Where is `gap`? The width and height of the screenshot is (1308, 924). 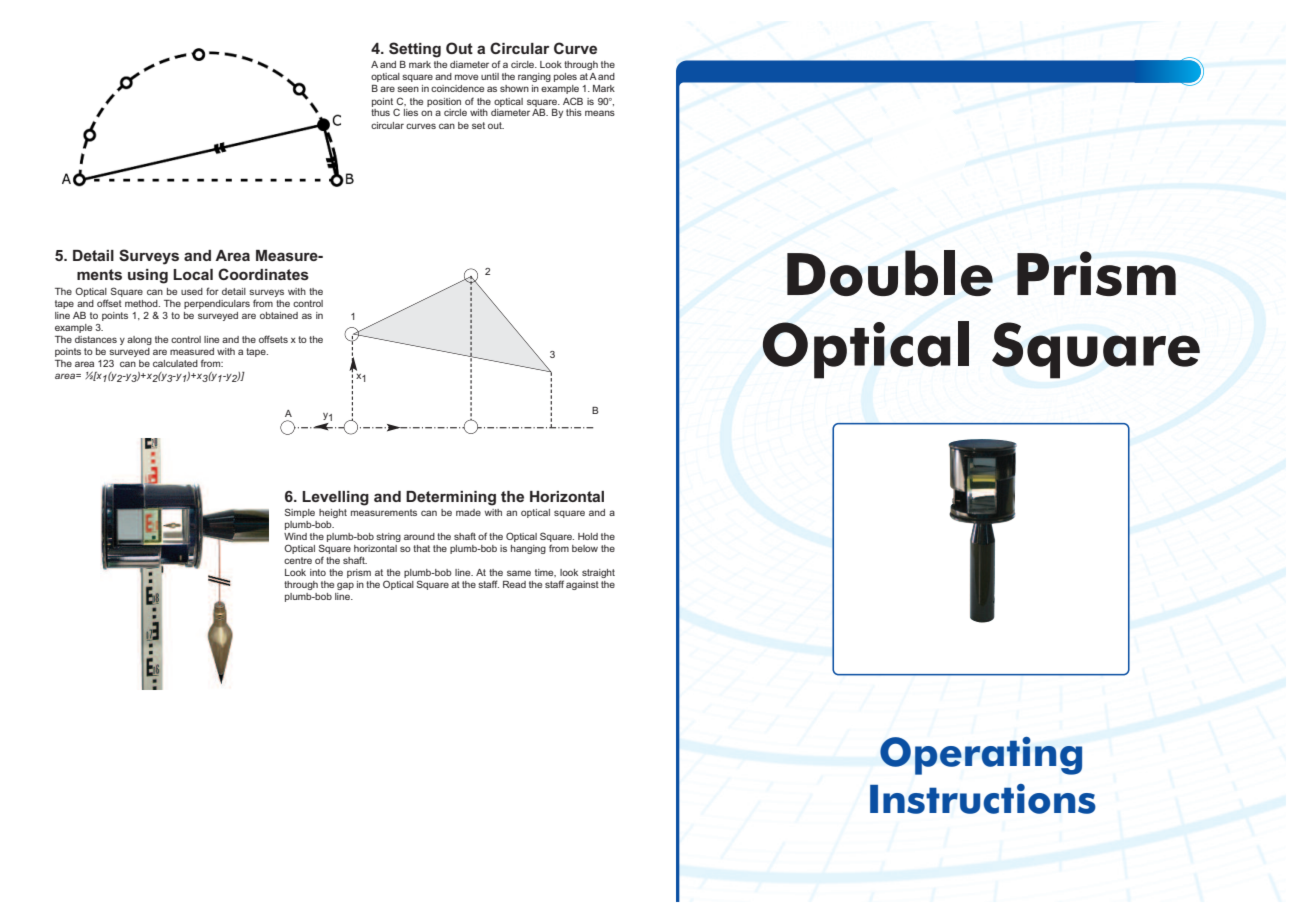
gap is located at coordinates (345, 586).
